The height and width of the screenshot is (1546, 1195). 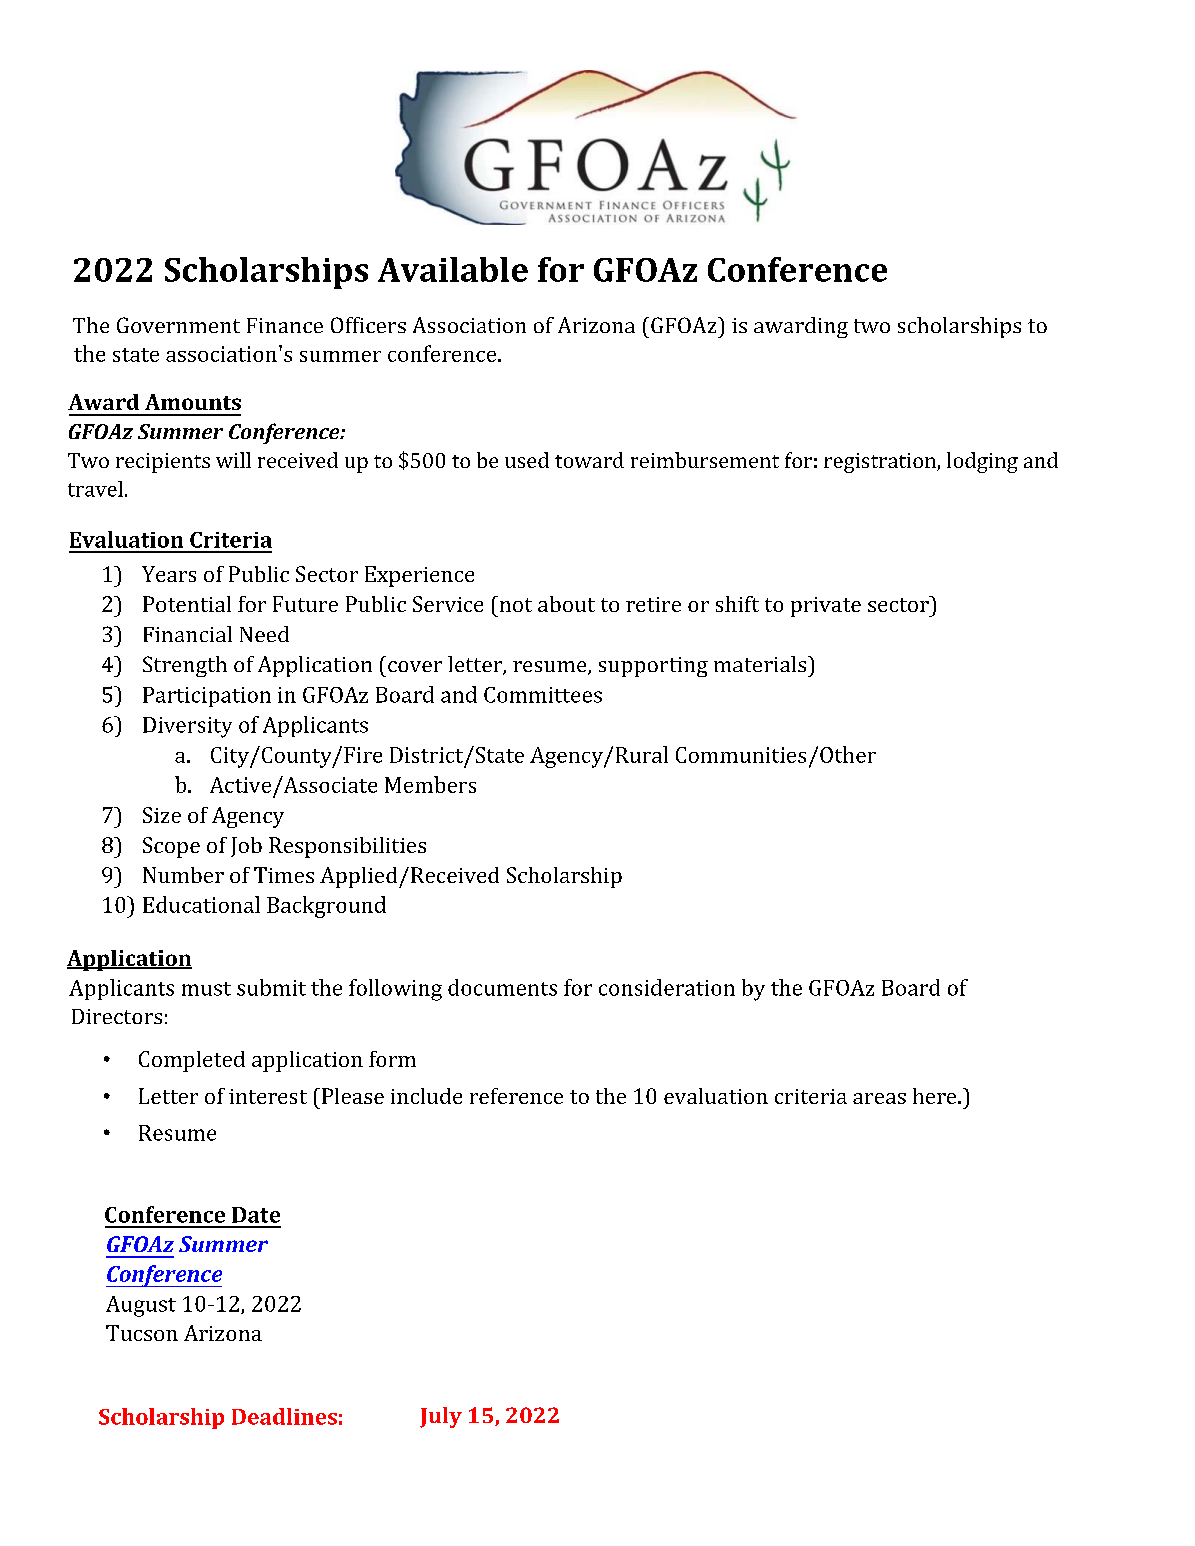 What do you see at coordinates (171, 847) in the screenshot?
I see `Scope` at bounding box center [171, 847].
